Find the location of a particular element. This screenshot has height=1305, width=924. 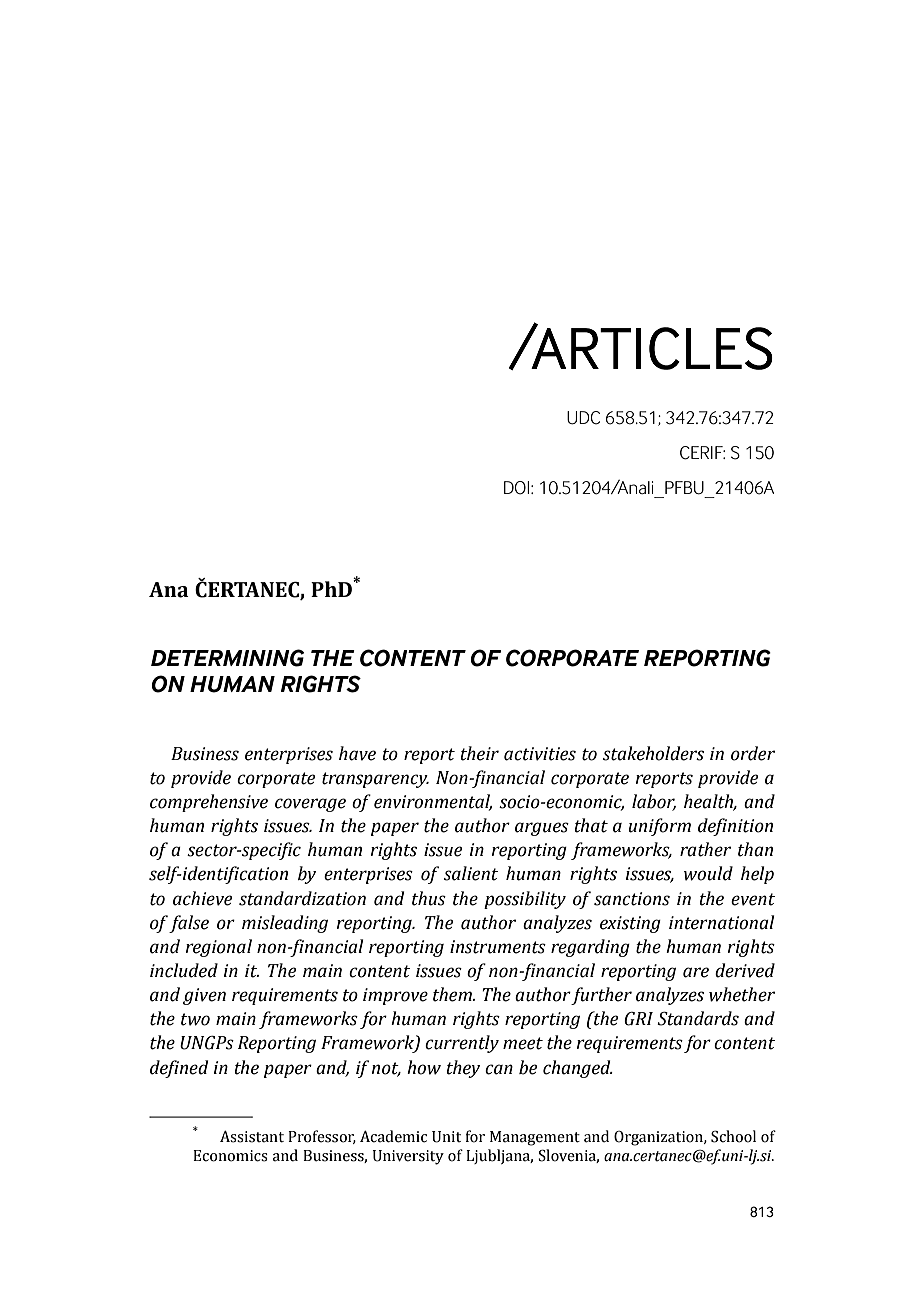

two is located at coordinates (195, 1019).
